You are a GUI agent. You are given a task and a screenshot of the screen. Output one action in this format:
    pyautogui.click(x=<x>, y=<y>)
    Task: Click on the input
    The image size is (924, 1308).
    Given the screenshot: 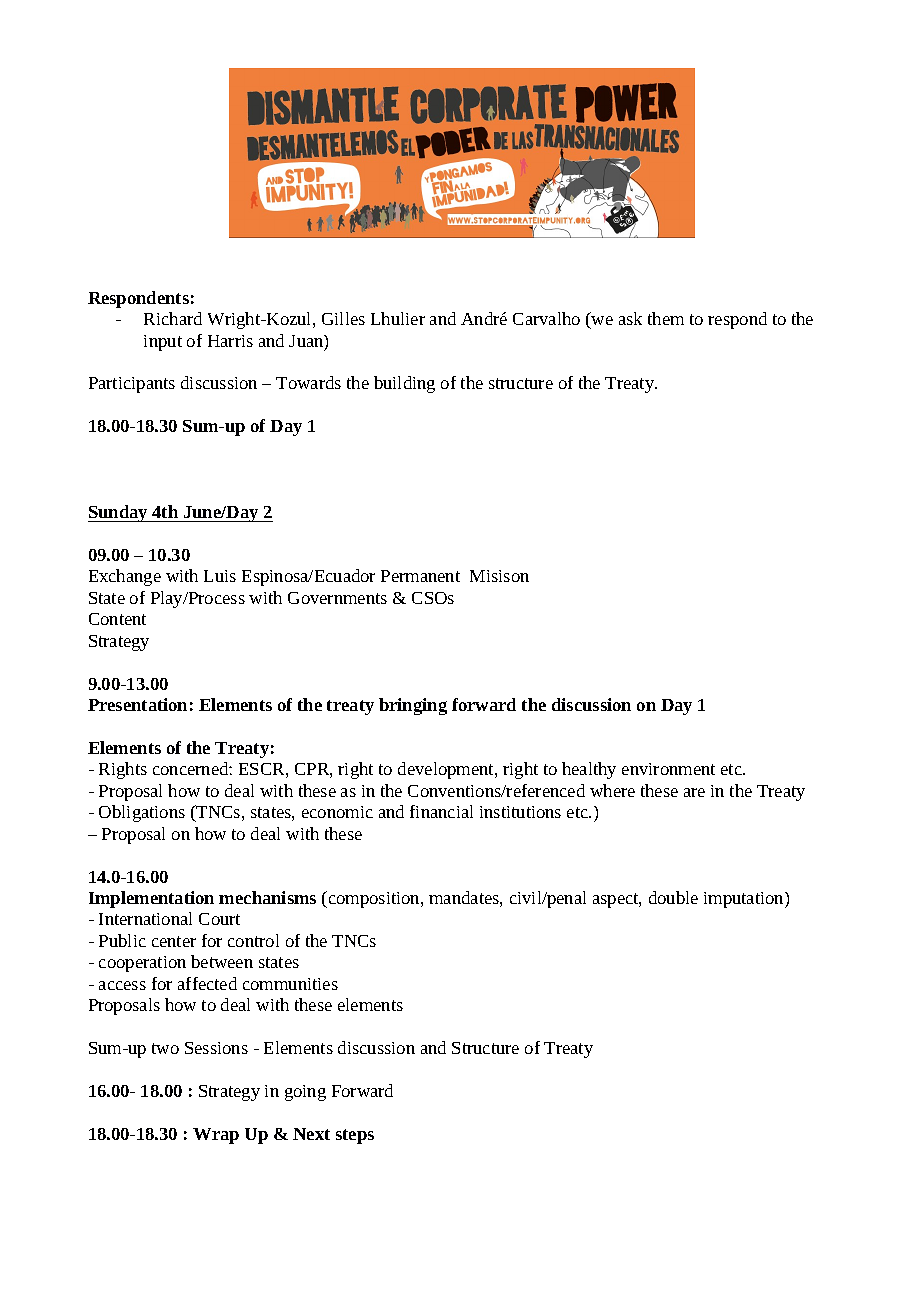 What is the action you would take?
    pyautogui.click(x=163, y=343)
